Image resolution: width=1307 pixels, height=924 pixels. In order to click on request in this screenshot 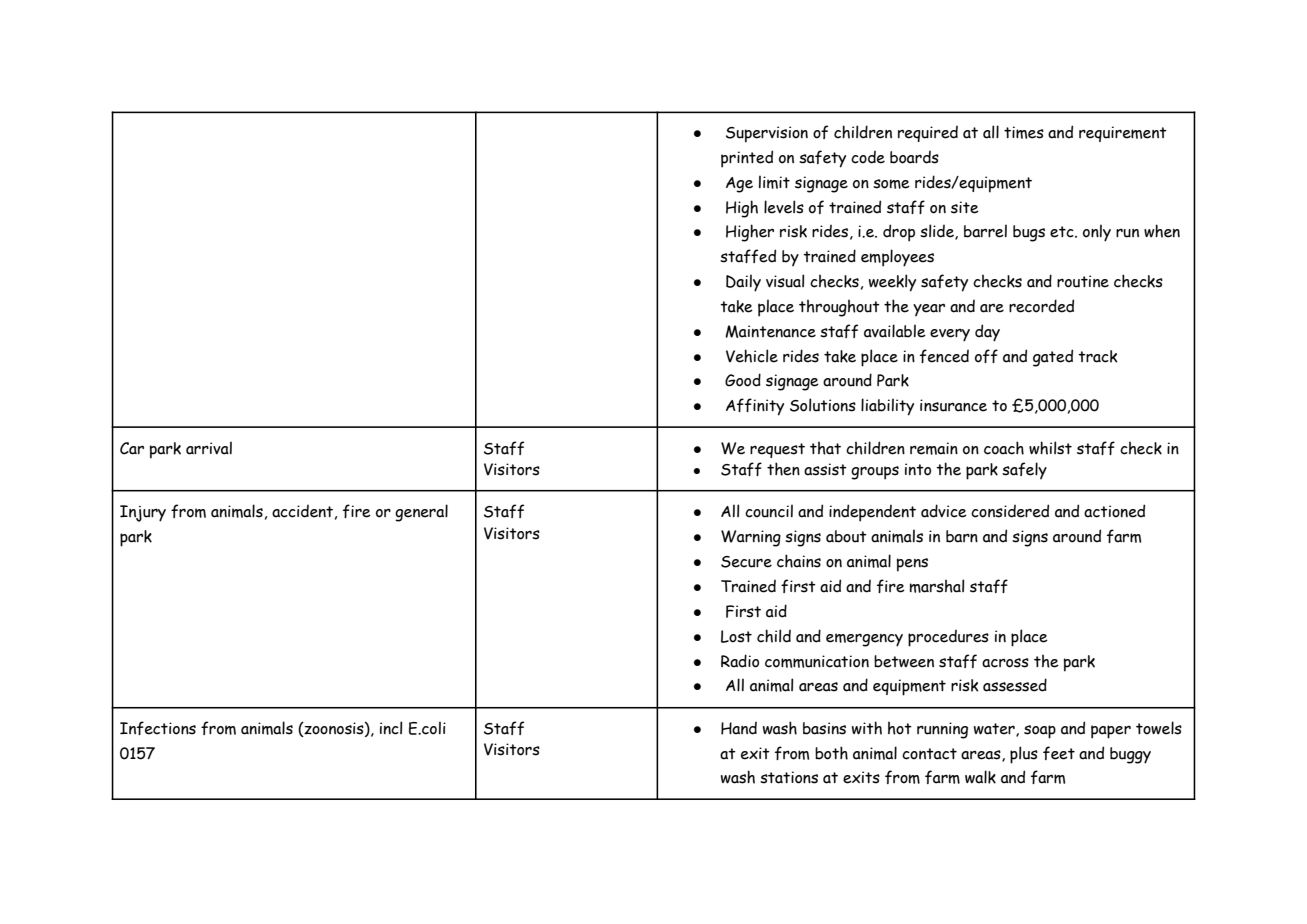, I will do `click(777, 450)`.
